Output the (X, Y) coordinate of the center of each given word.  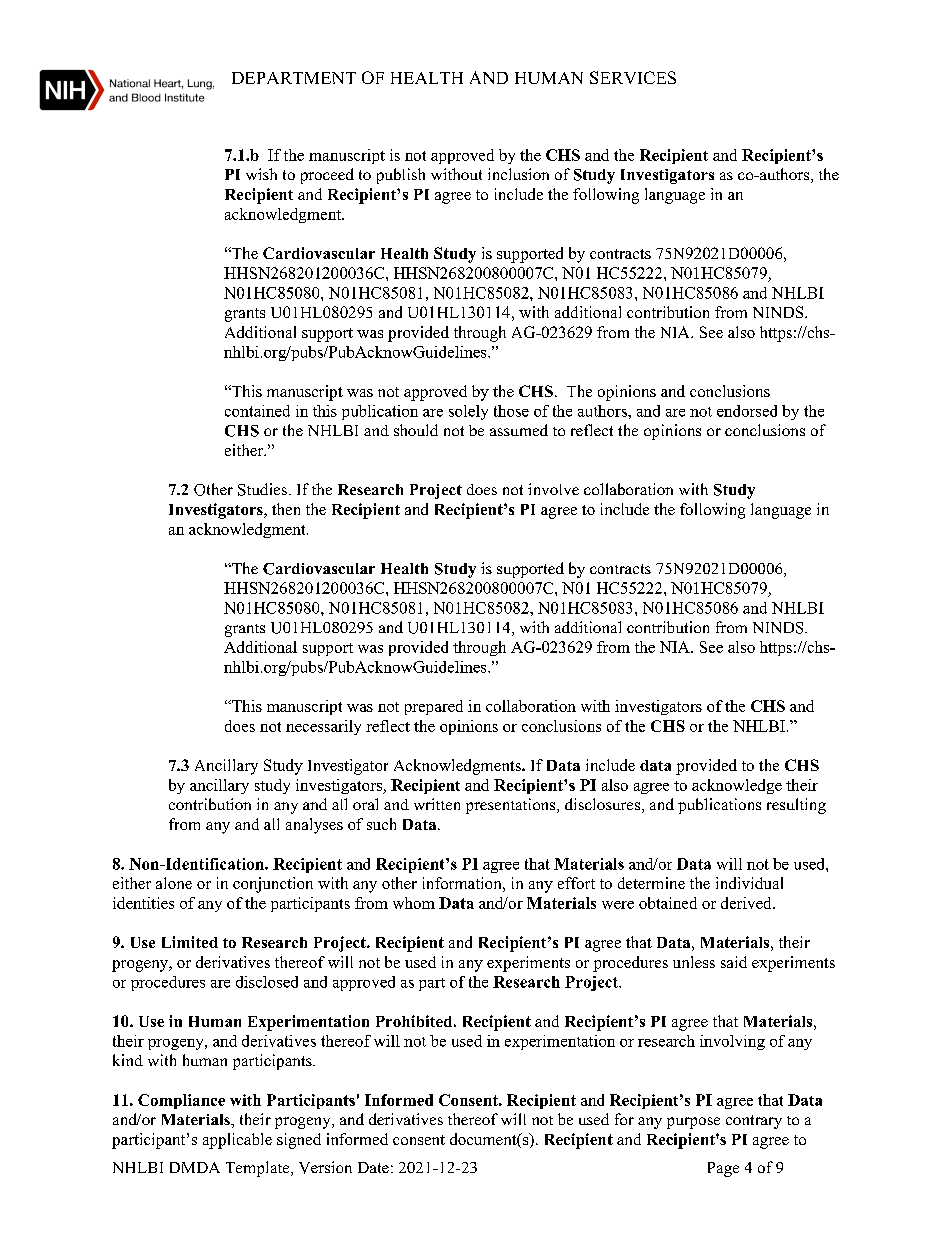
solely (468, 412)
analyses (314, 826)
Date (373, 1167)
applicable (237, 1141)
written (437, 804)
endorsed (747, 411)
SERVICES (633, 77)
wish (261, 174)
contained (257, 411)
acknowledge (737, 786)
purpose (693, 1123)
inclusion (518, 174)
